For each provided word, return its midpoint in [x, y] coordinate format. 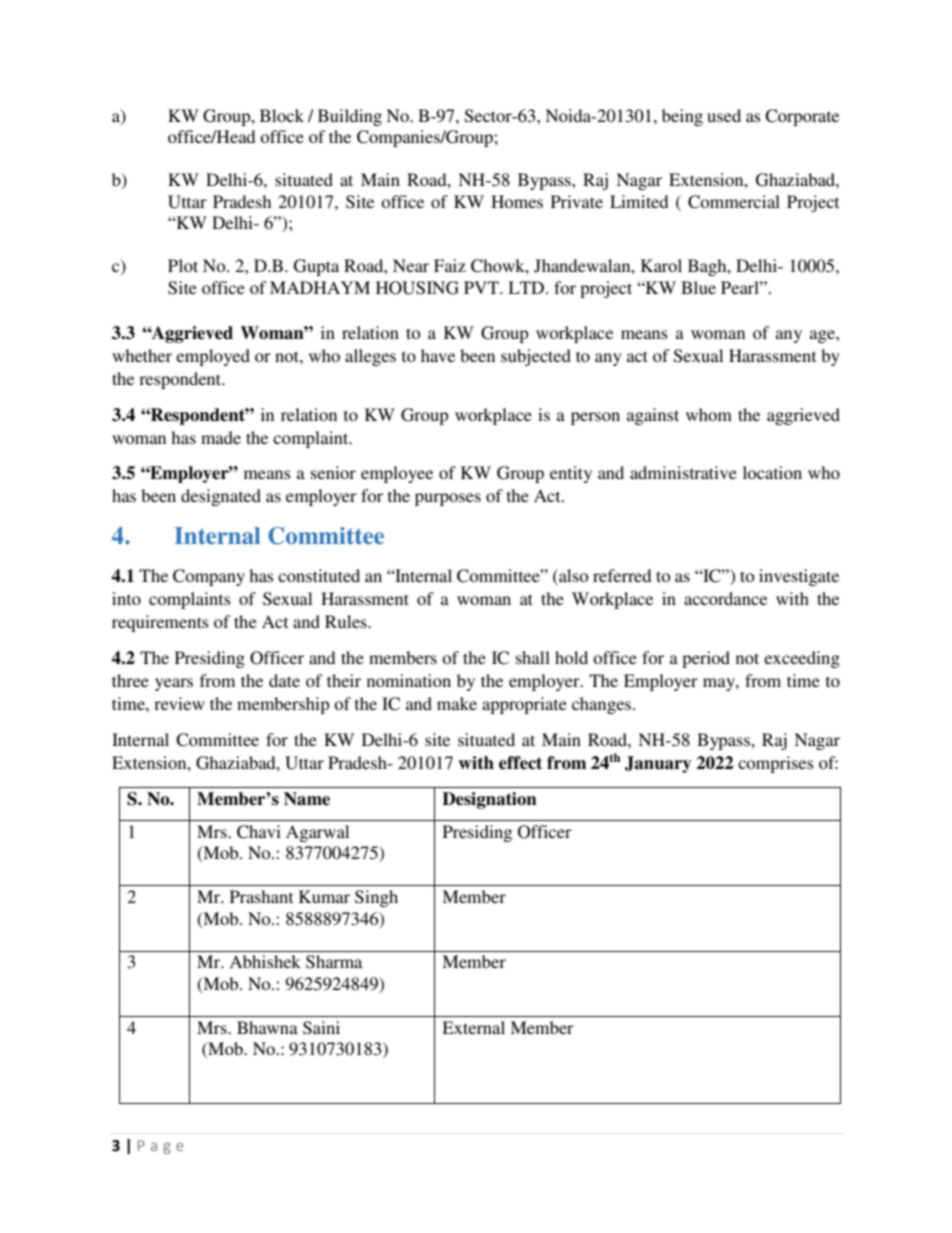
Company [209, 577]
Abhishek [265, 961]
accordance [725, 598]
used [724, 115]
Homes [517, 201]
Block [282, 115]
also [572, 575]
